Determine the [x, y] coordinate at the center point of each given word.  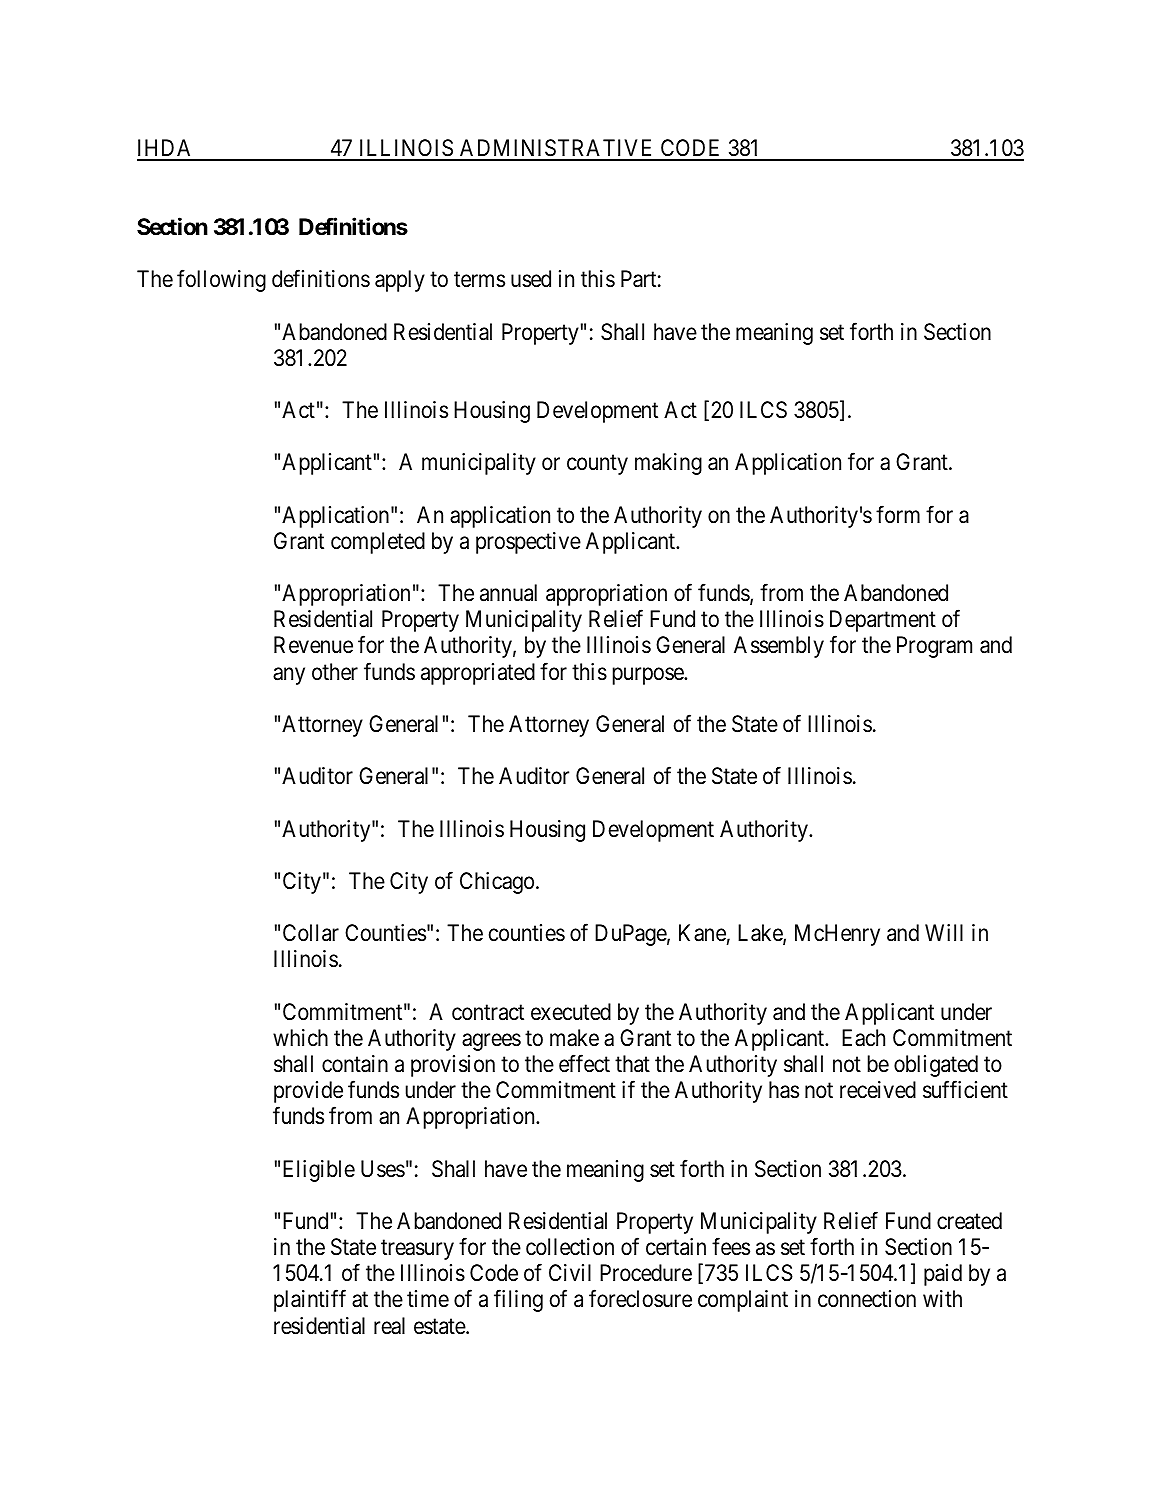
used [531, 279]
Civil [570, 1272]
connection [867, 1299]
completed [378, 543]
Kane [702, 933]
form [898, 514]
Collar [311, 933]
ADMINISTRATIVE [557, 149]
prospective [528, 543]
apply [400, 281]
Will [944, 932]
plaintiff [310, 1301]
